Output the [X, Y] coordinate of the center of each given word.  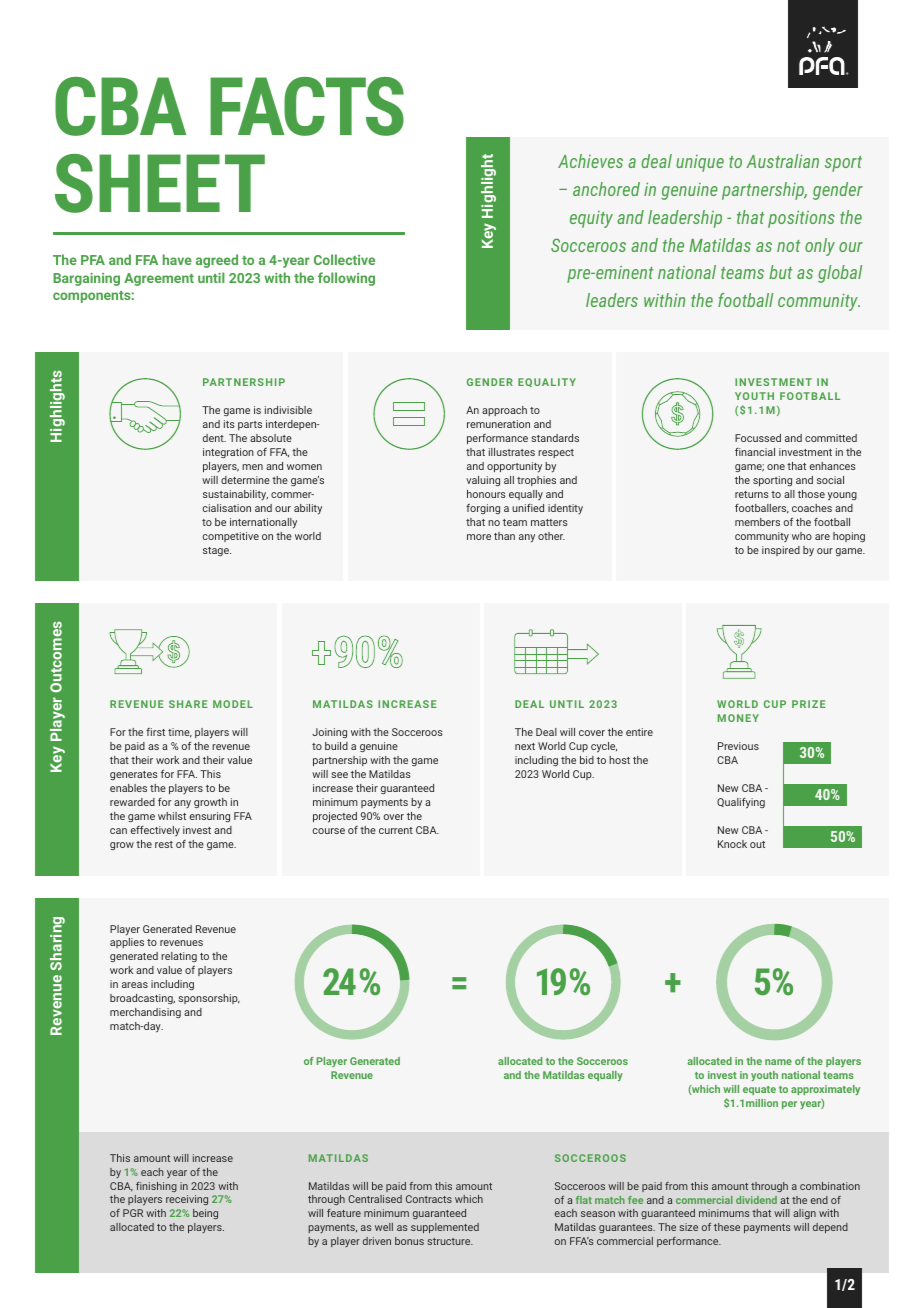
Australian [782, 161]
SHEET [160, 183]
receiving [187, 1200]
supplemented [445, 1228]
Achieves [590, 161]
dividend [756, 1200]
